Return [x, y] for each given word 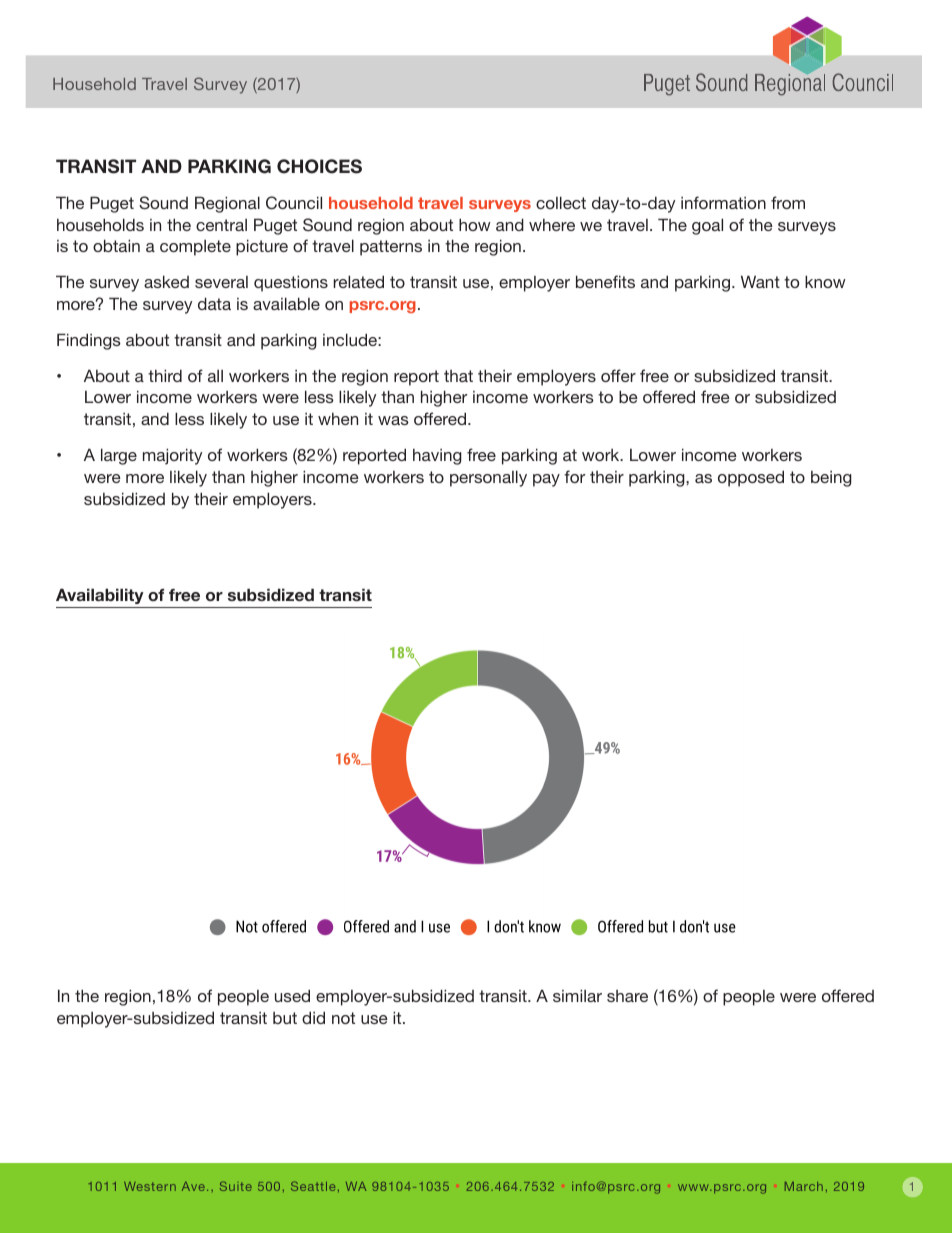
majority [172, 456]
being [831, 479]
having [437, 457]
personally [488, 478]
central [221, 225]
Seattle [313, 1186]
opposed [751, 478]
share [627, 996]
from [788, 202]
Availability [100, 596]
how [475, 224]
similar [577, 995]
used [292, 995]
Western [150, 1186]
